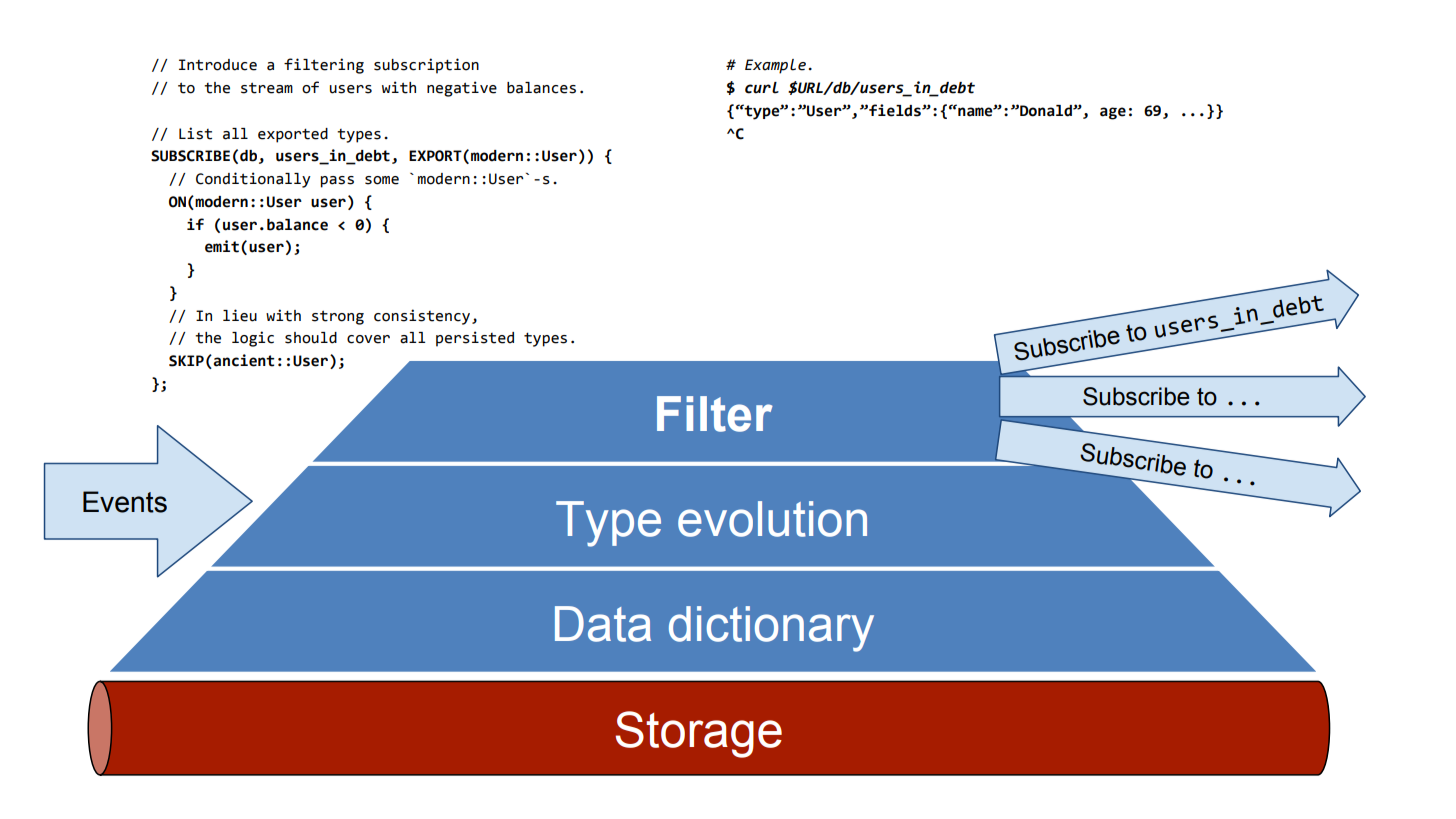 This document has width=1456, height=819. Describe the element at coordinates (698, 734) in the document. I see `Storage` at that location.
